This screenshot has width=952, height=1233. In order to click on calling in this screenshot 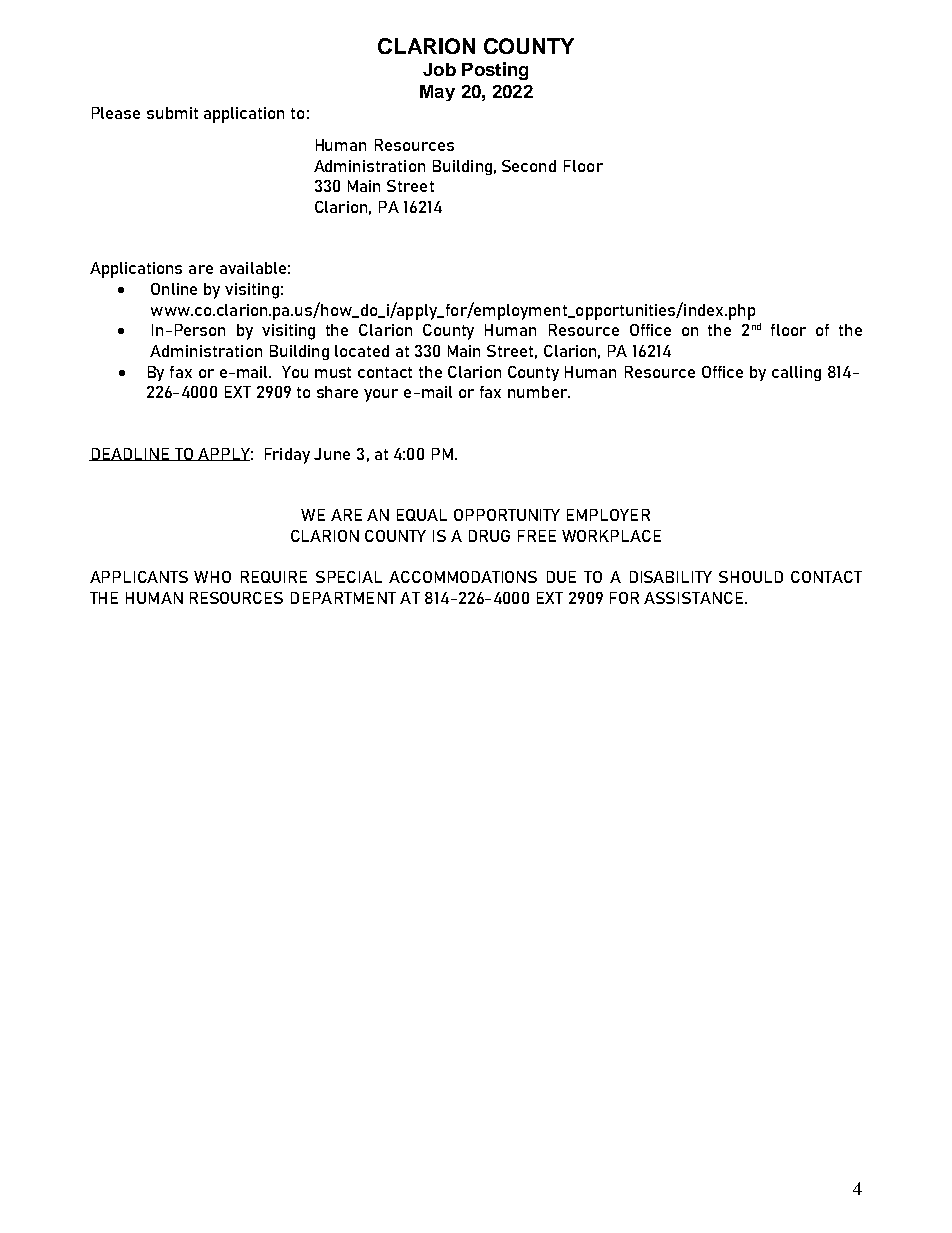, I will do `click(796, 373)`.
